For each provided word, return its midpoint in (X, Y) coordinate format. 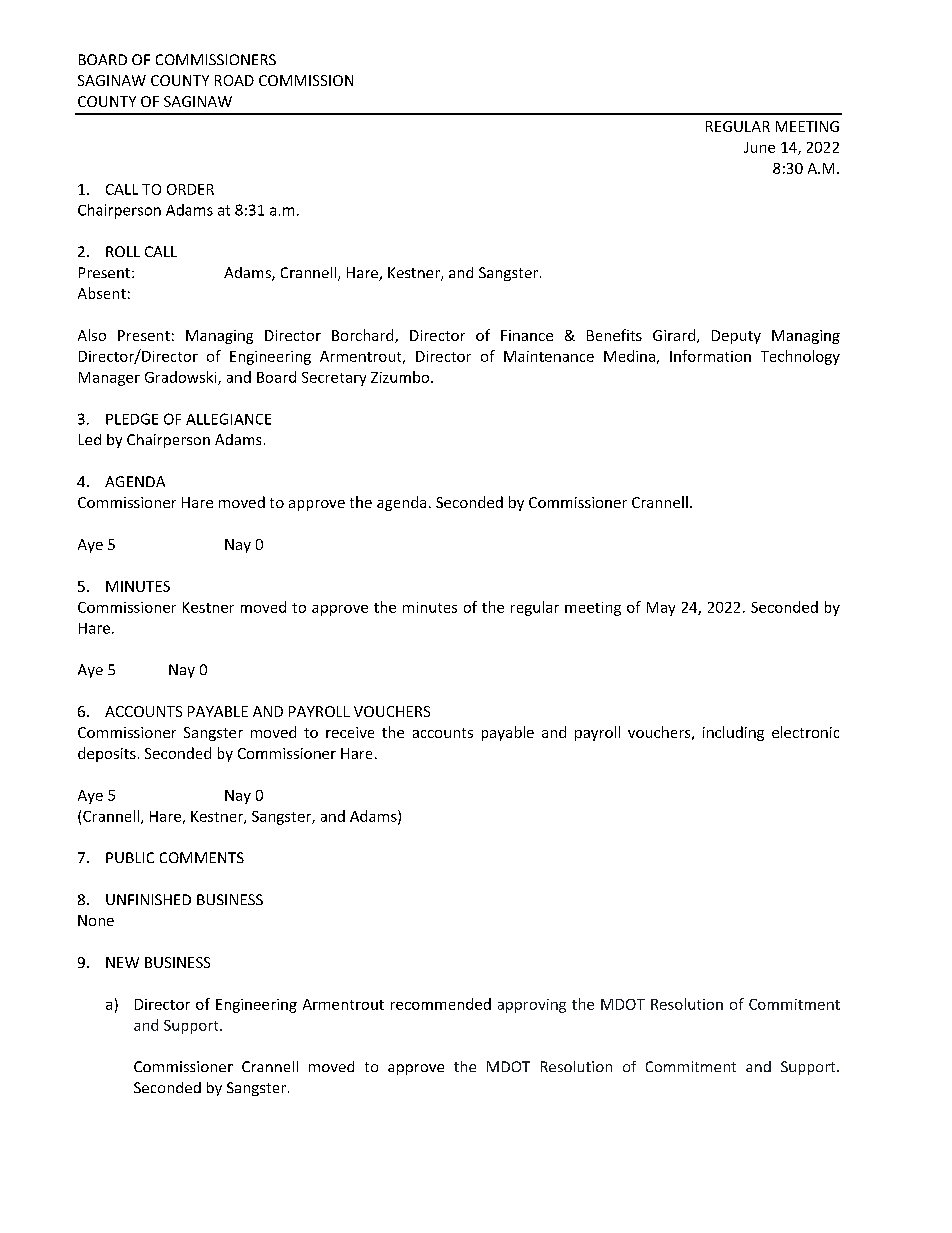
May (661, 609)
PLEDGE (132, 419)
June (759, 147)
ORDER (190, 189)
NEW (122, 962)
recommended (441, 1004)
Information (710, 356)
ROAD (234, 80)
